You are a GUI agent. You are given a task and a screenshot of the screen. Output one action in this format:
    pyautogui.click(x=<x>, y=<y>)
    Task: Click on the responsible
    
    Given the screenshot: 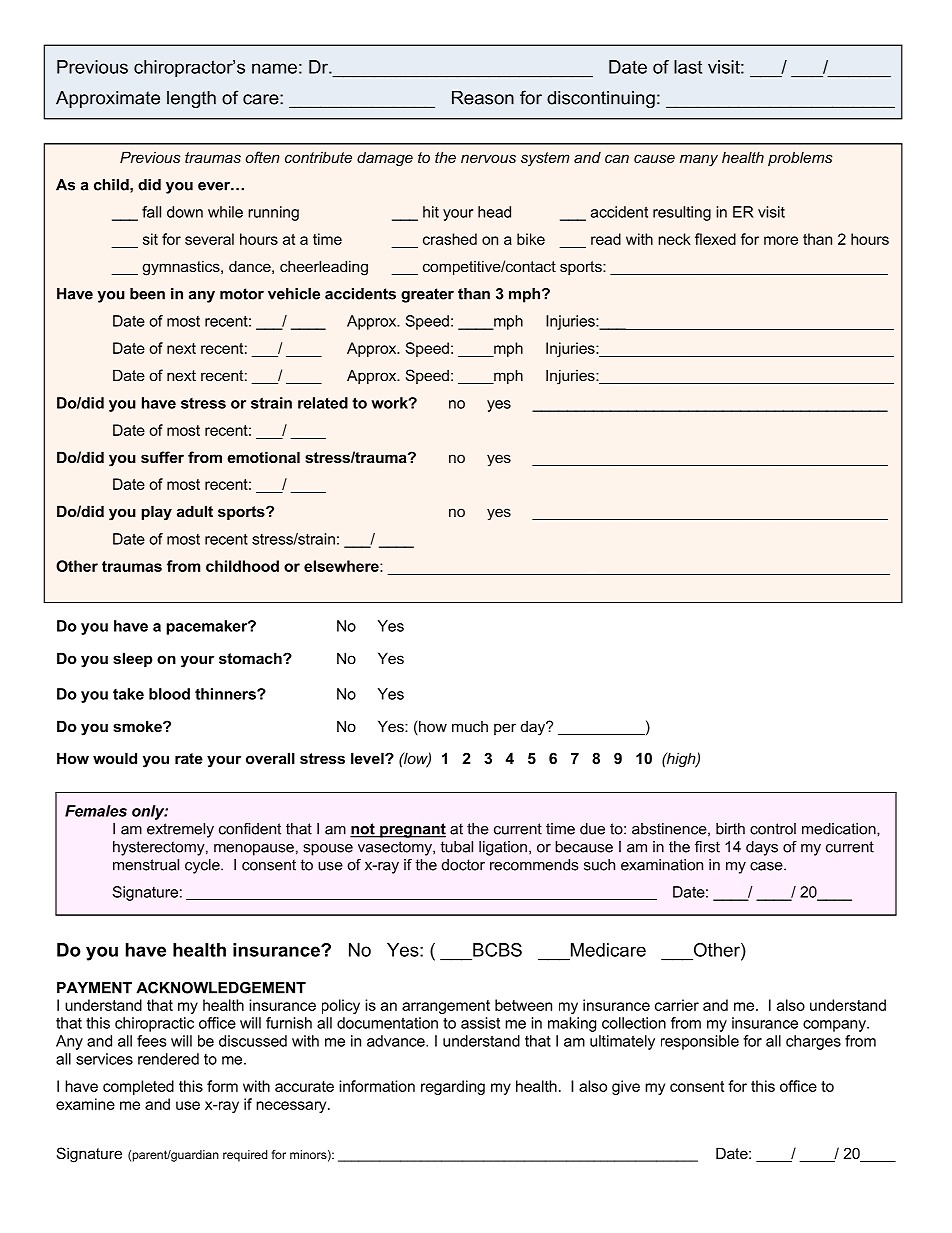 What is the action you would take?
    pyautogui.click(x=700, y=1042)
